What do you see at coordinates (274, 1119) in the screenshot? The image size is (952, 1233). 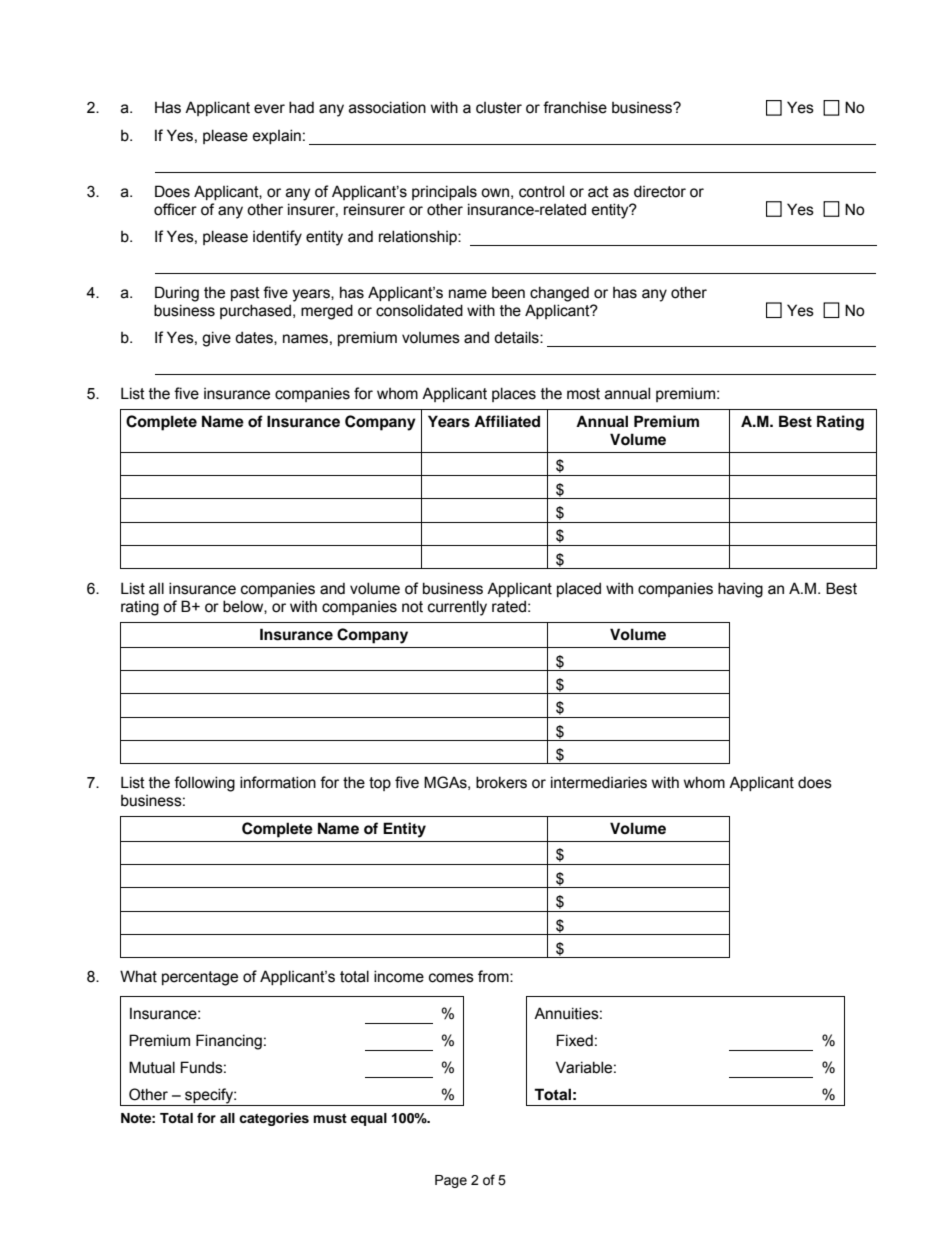 I see `categories` at bounding box center [274, 1119].
